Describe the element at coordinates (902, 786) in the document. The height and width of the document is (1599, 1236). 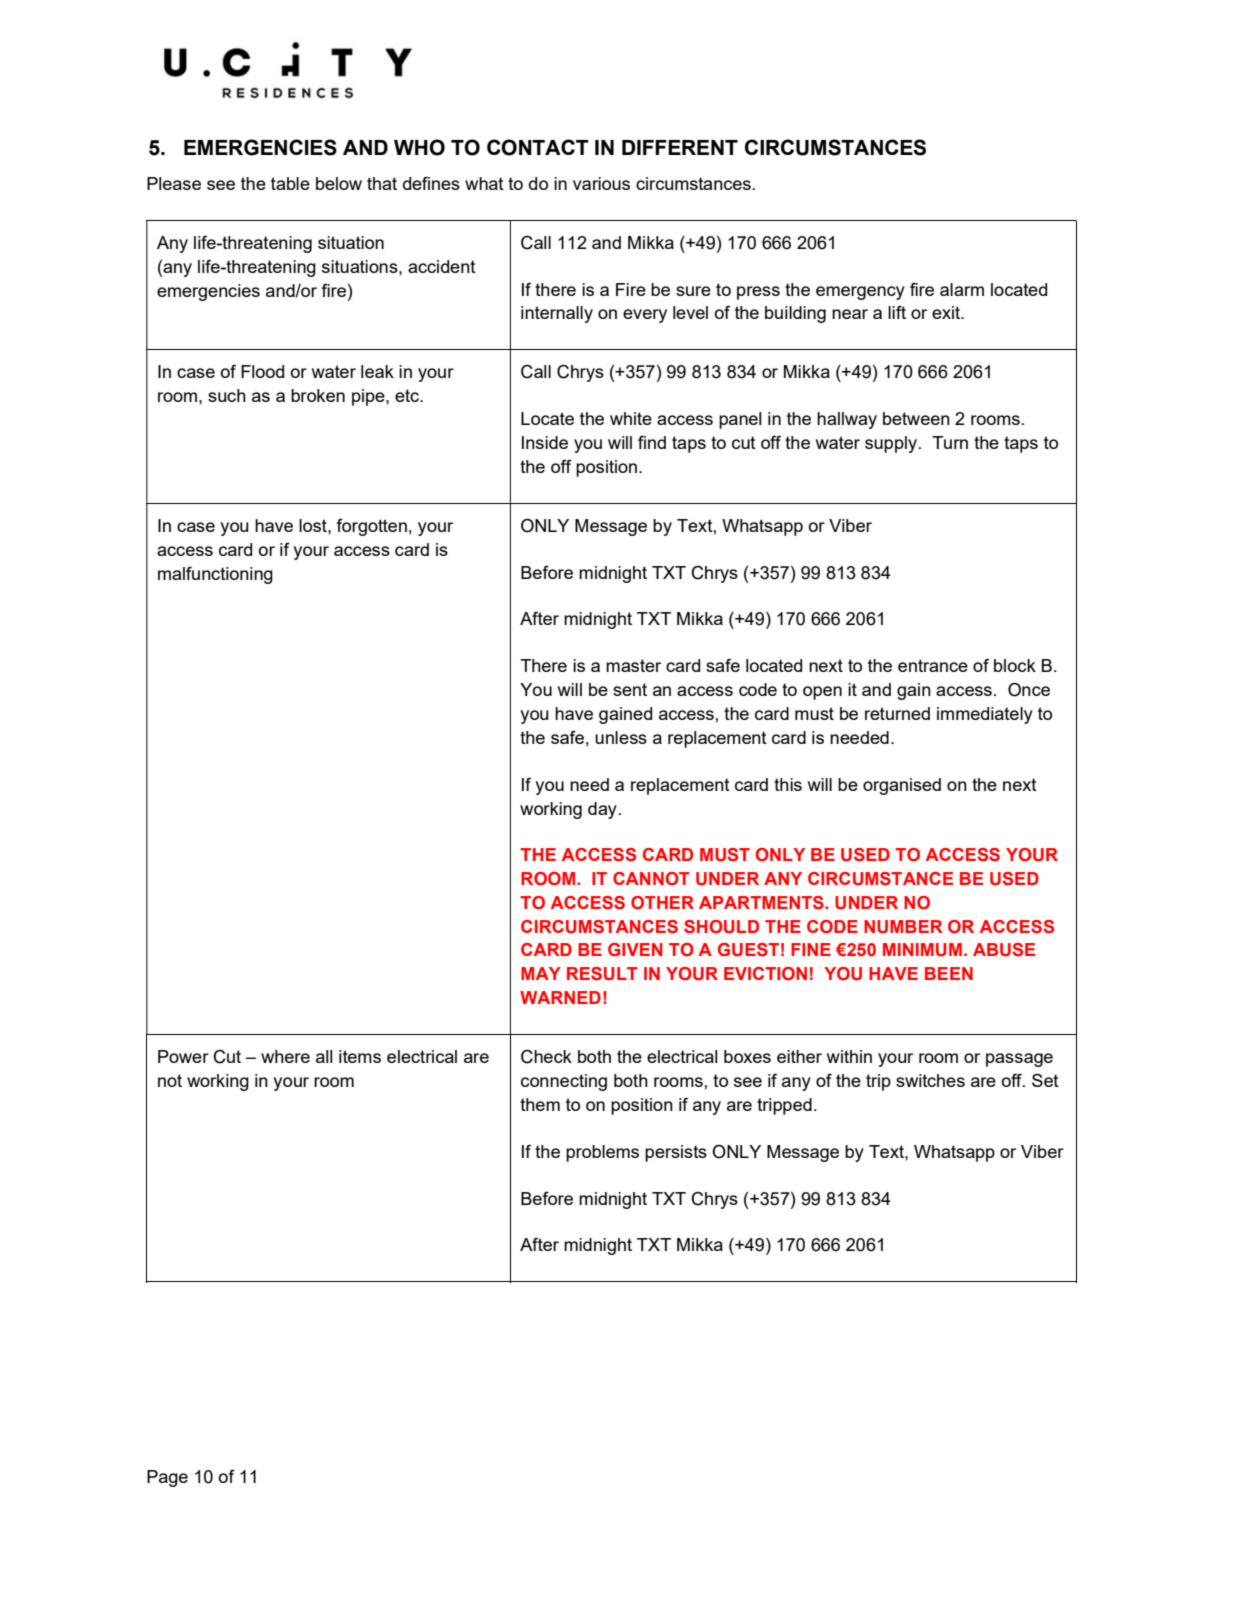
I see `organised` at that location.
